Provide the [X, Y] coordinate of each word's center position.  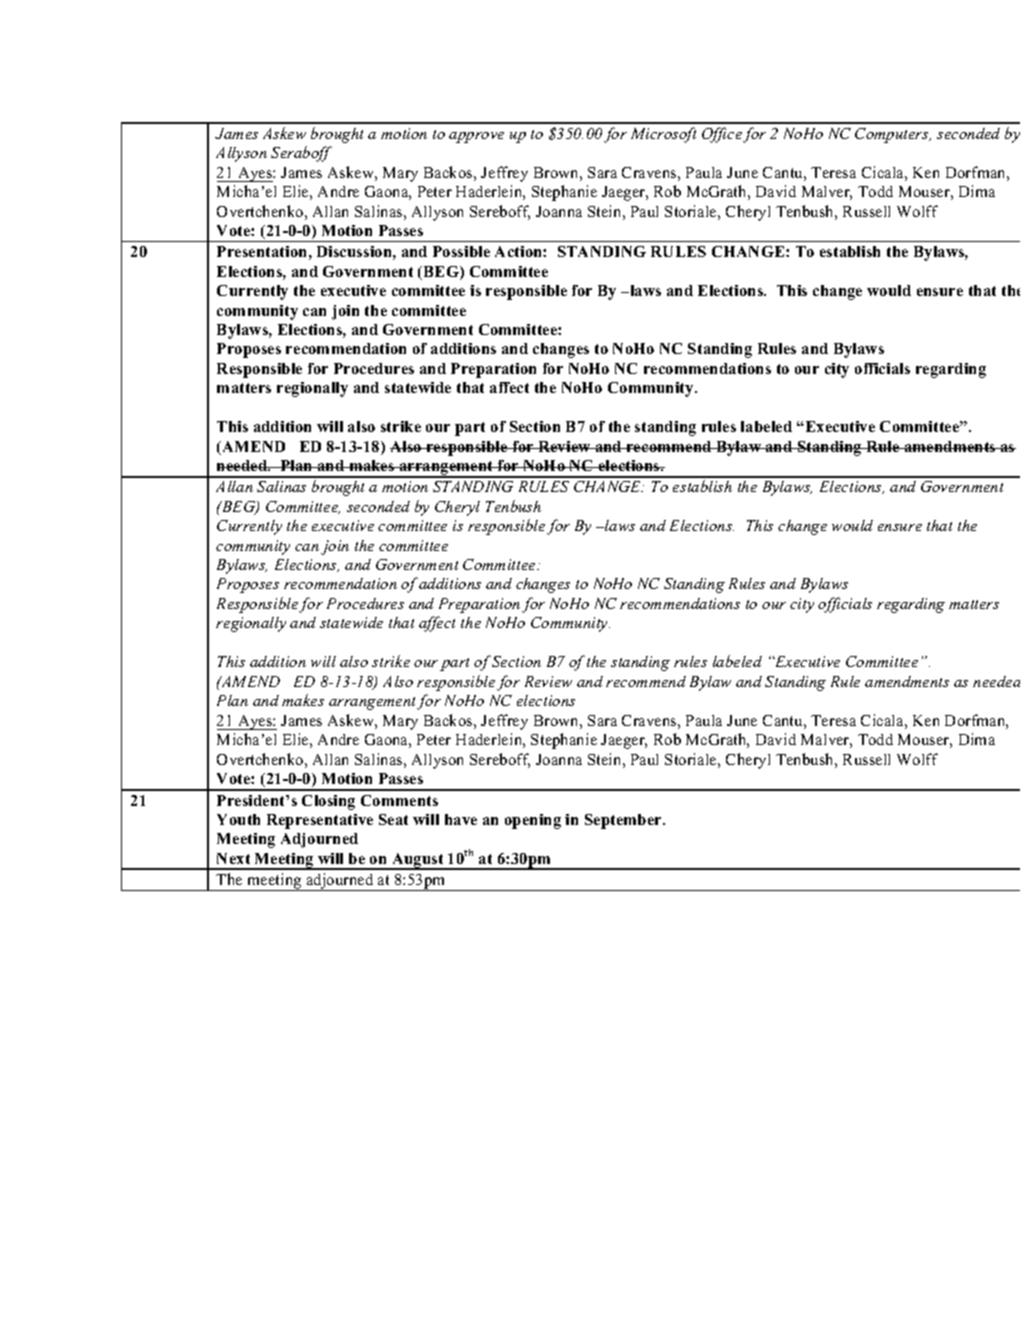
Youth [238, 819]
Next [233, 858]
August [418, 861]
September [624, 821]
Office [723, 135]
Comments [399, 800]
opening [533, 821]
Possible [461, 251]
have [461, 819]
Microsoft [663, 135]
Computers [893, 135]
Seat [393, 819]
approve [476, 137]
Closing [328, 802]
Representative [320, 821]
